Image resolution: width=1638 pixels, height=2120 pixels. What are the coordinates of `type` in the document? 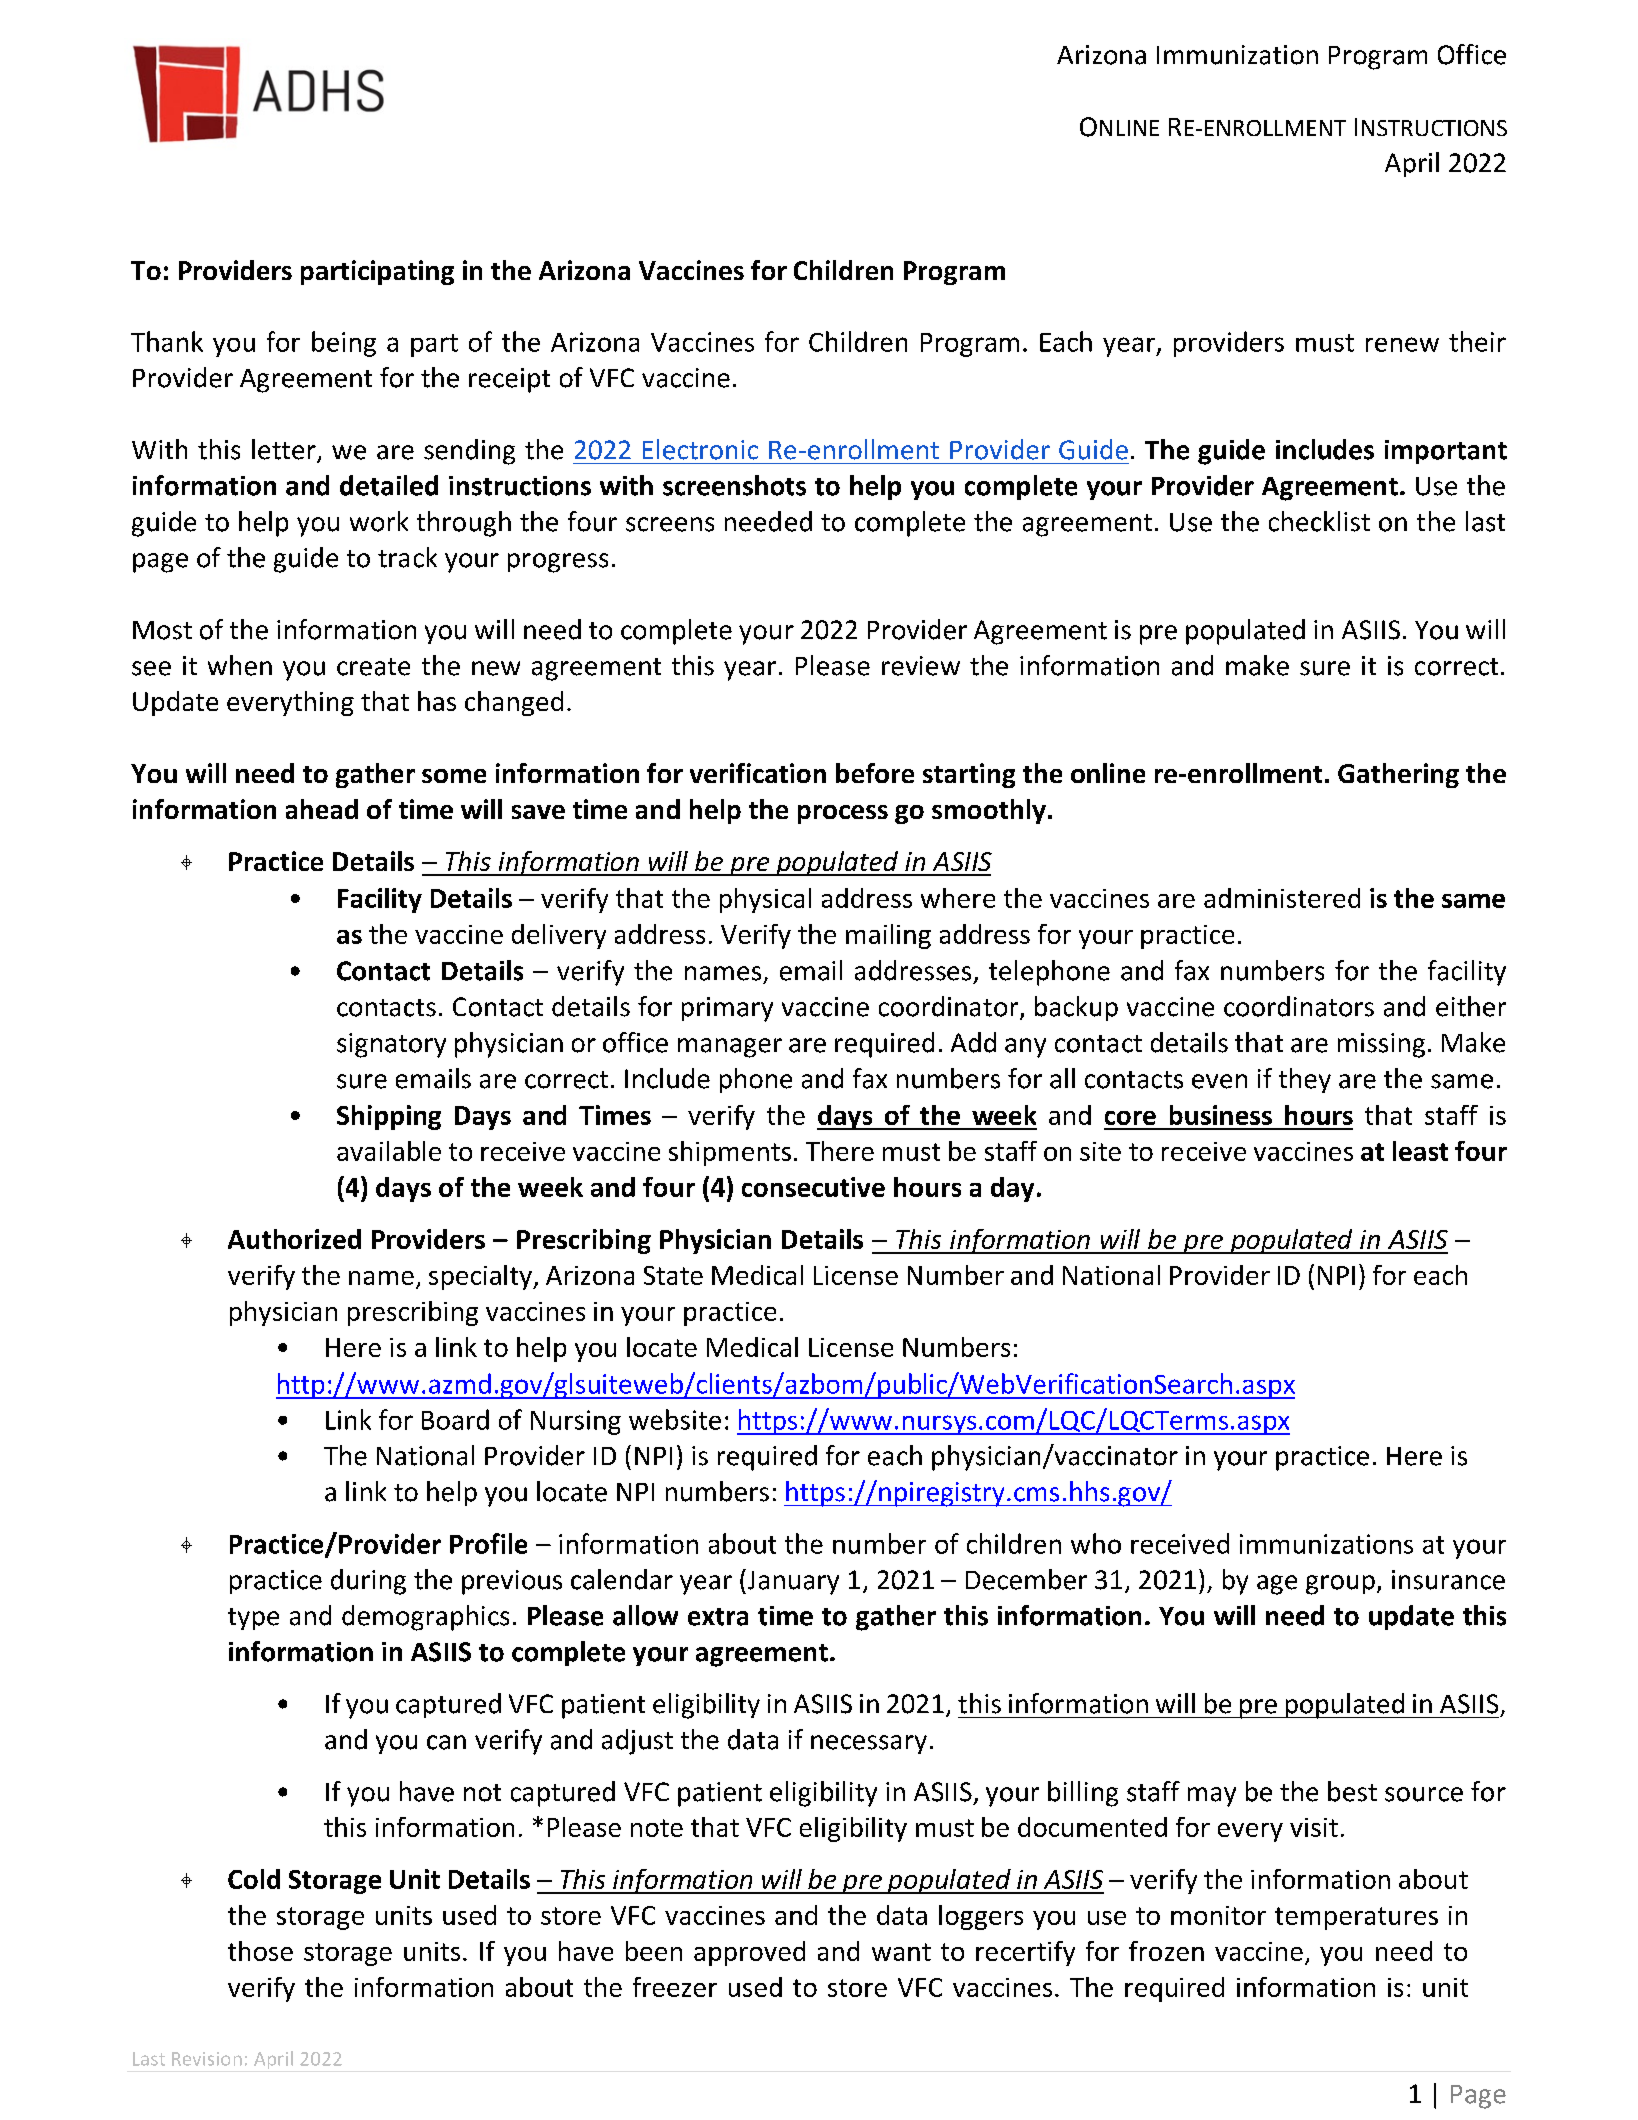 It's located at (253, 1619).
